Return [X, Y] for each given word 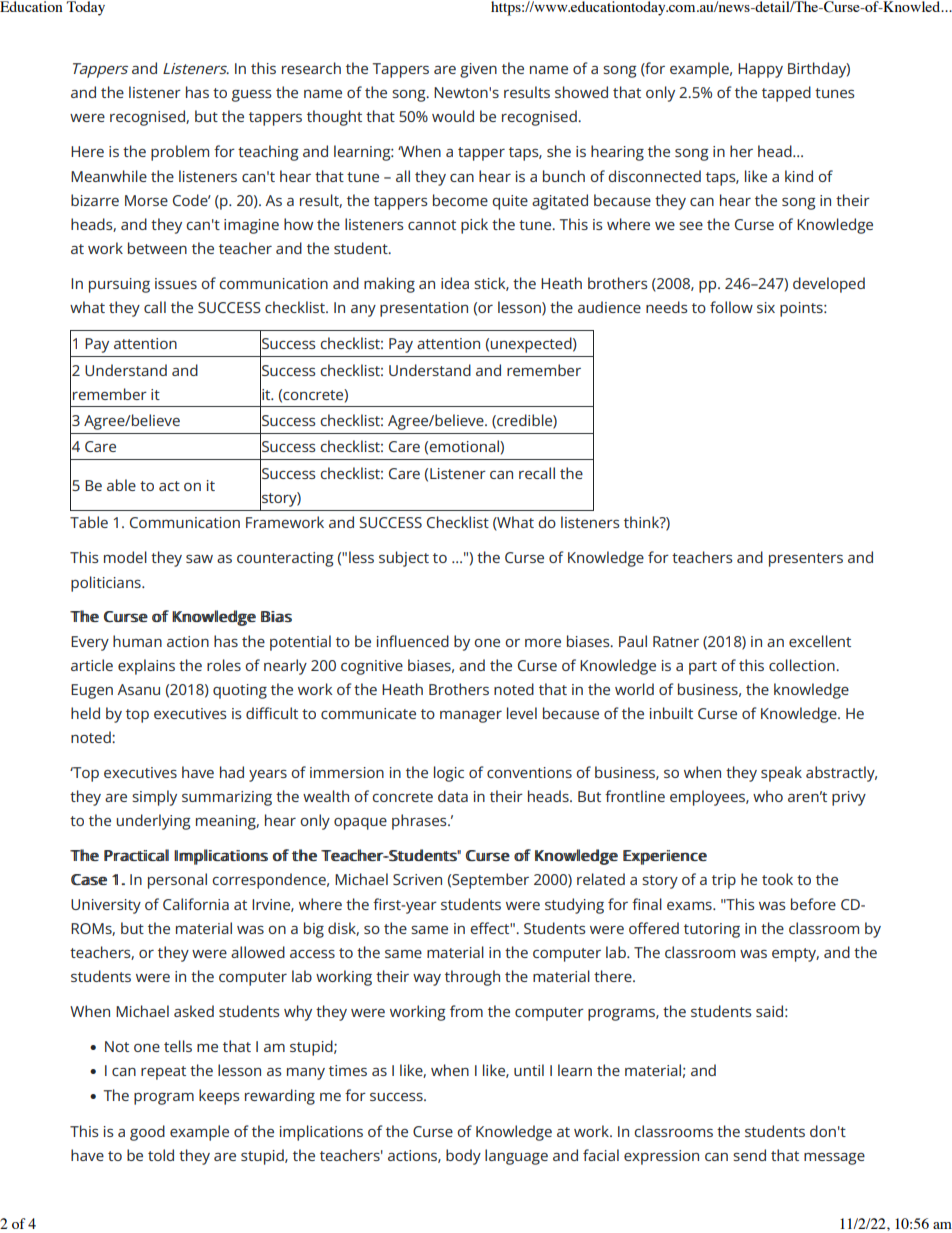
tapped [786, 94]
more [543, 643]
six [766, 307]
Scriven [417, 879]
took [777, 879]
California [196, 904]
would [453, 116]
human [137, 641]
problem [180, 153]
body [463, 1157]
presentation [424, 309]
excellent [820, 641]
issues [176, 283]
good [147, 1133]
